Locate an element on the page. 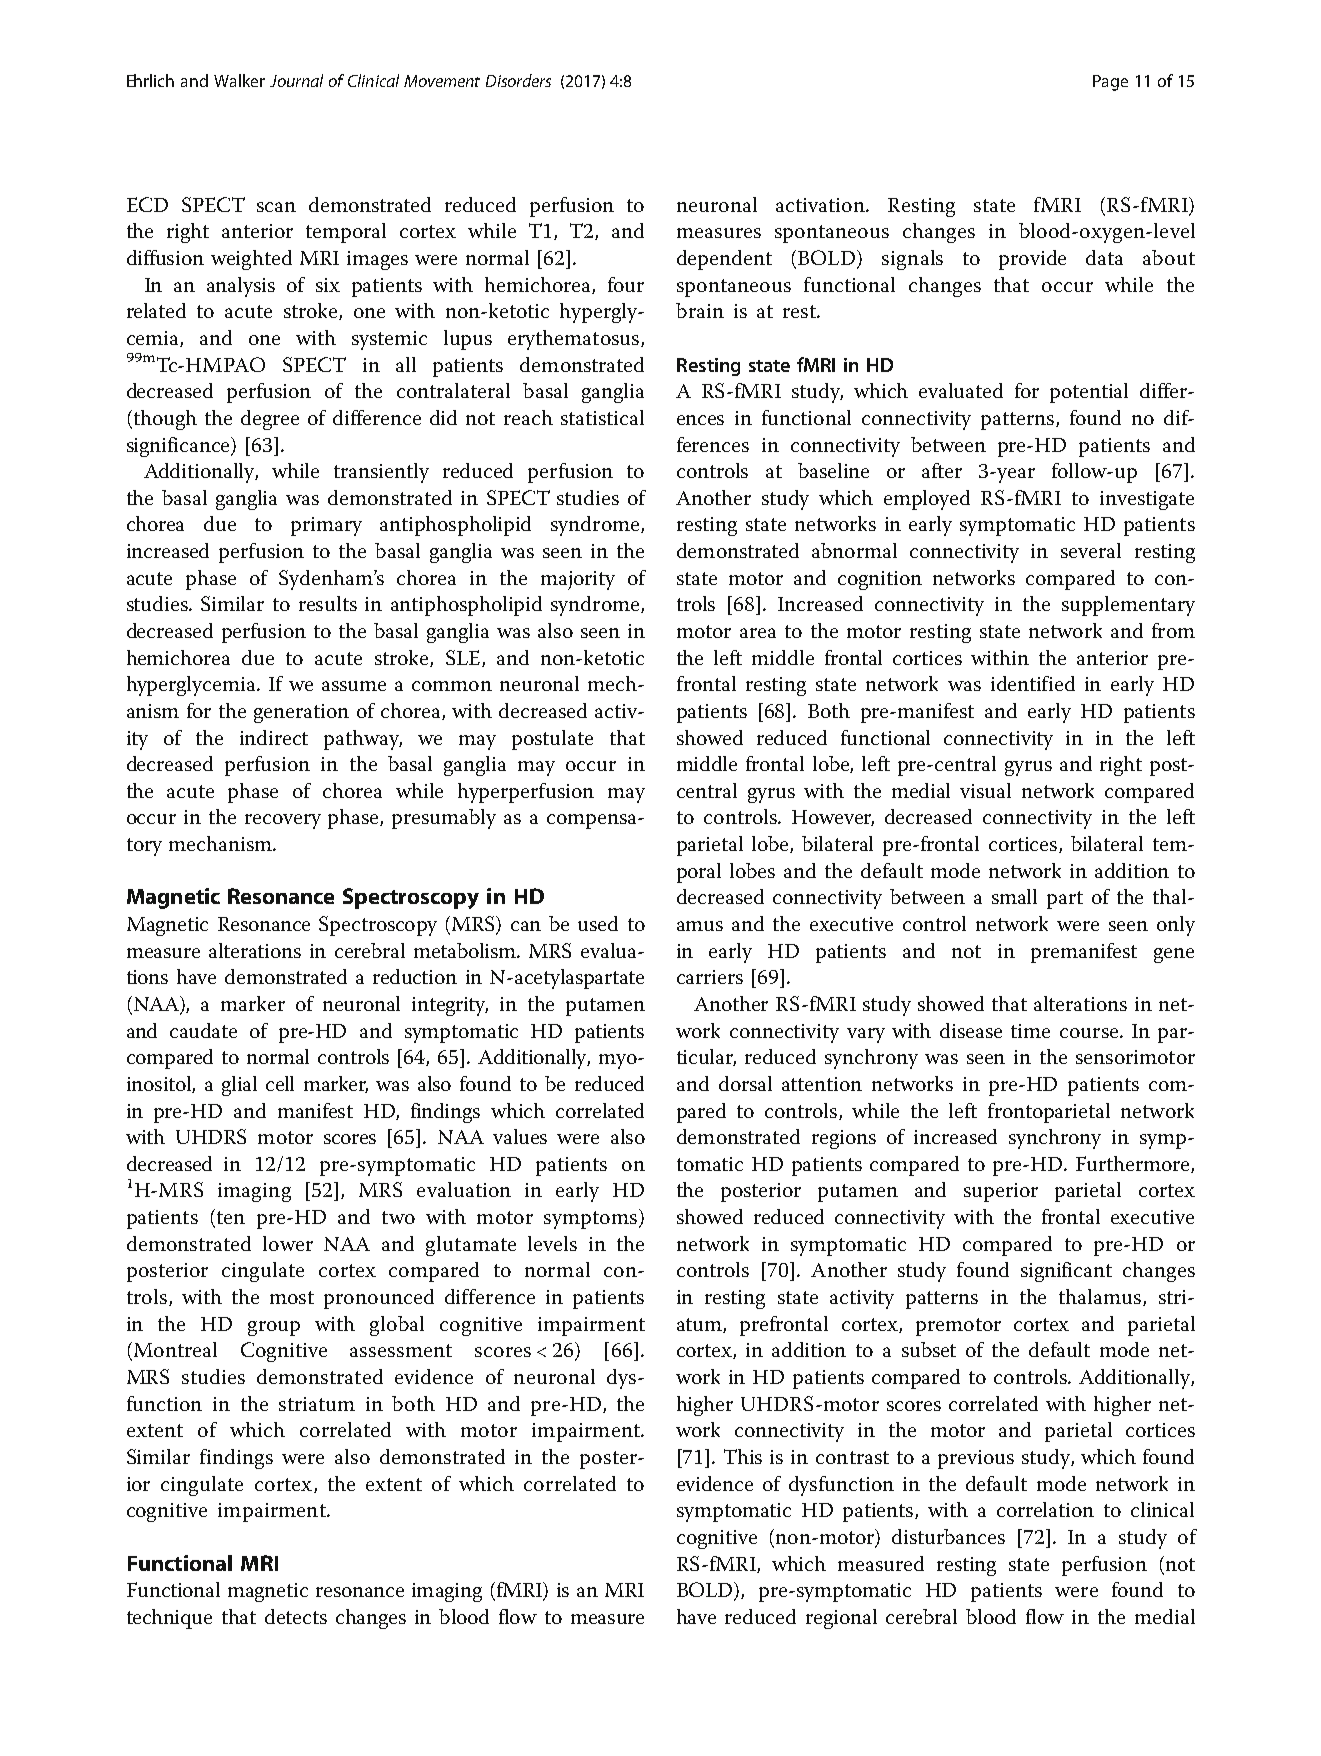  recovery is located at coordinates (283, 821).
